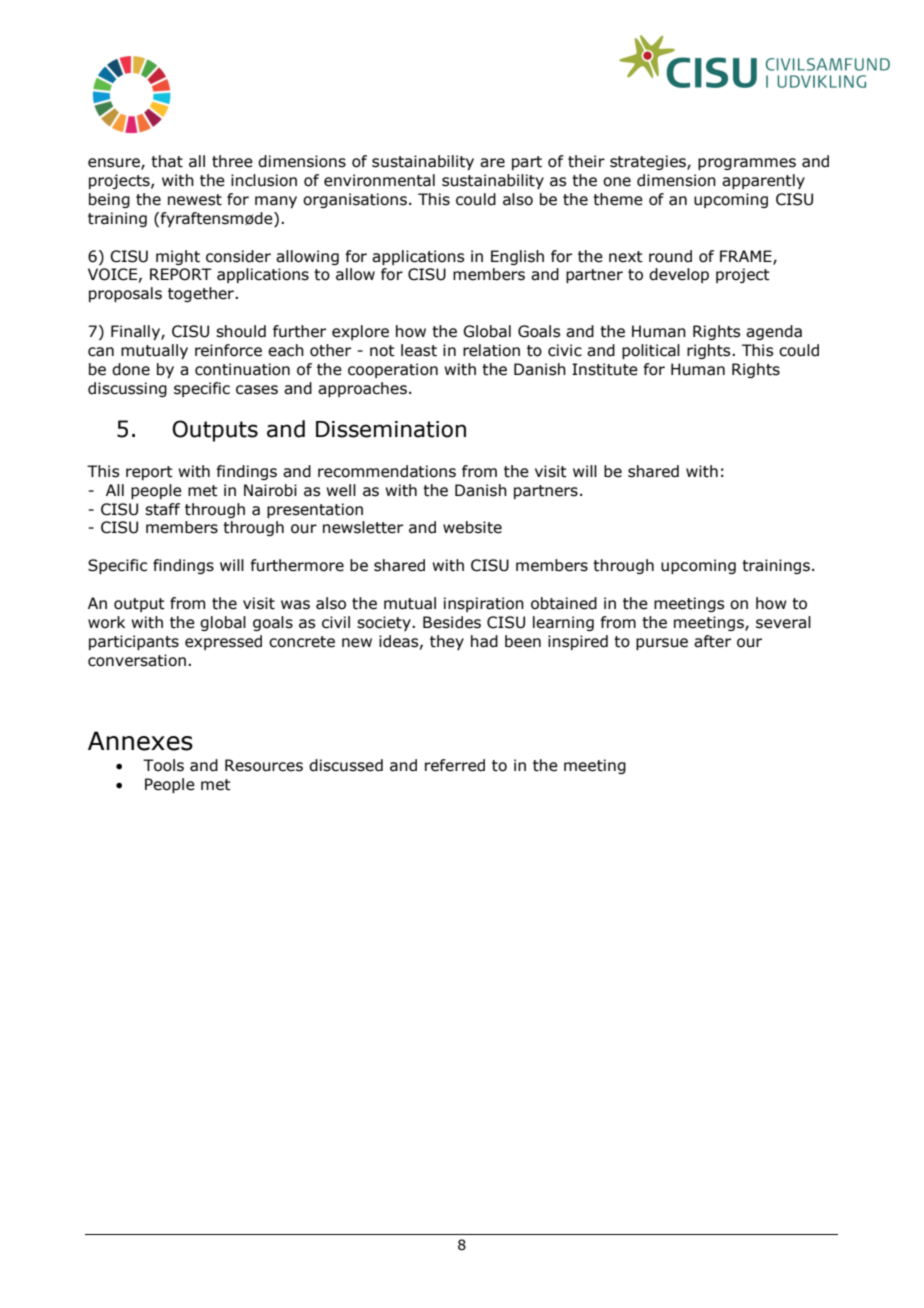  I want to click on Besides, so click(452, 622).
